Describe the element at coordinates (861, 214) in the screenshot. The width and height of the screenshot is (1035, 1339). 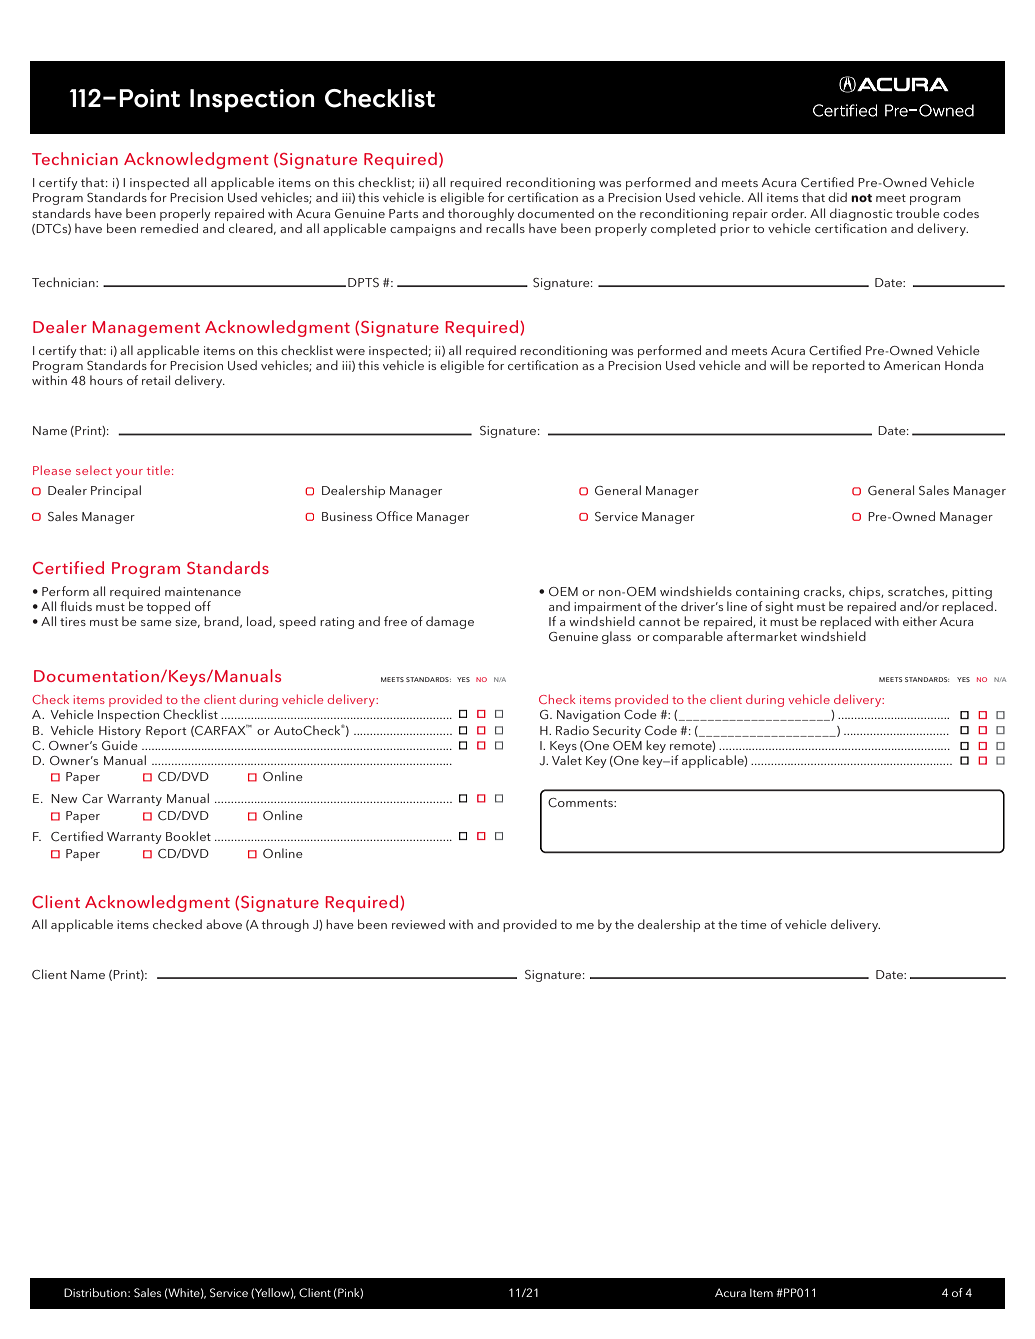
I see `diagnostic` at that location.
